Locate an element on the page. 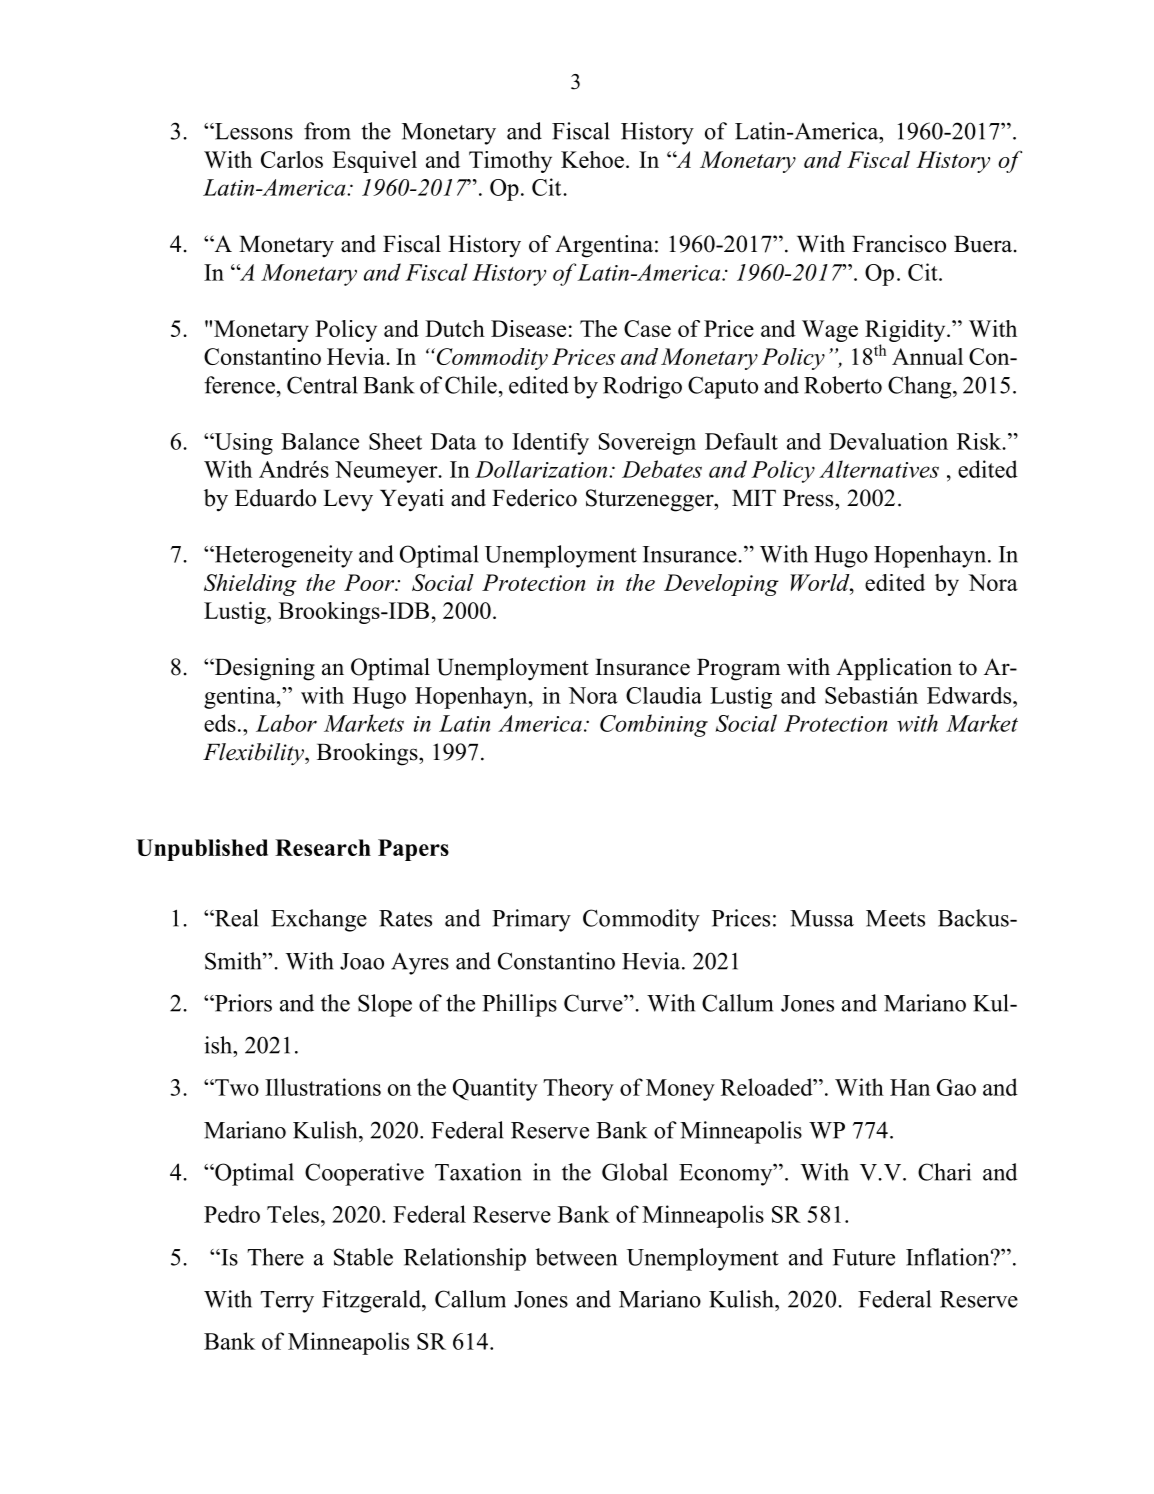  Francisco is located at coordinates (899, 244).
